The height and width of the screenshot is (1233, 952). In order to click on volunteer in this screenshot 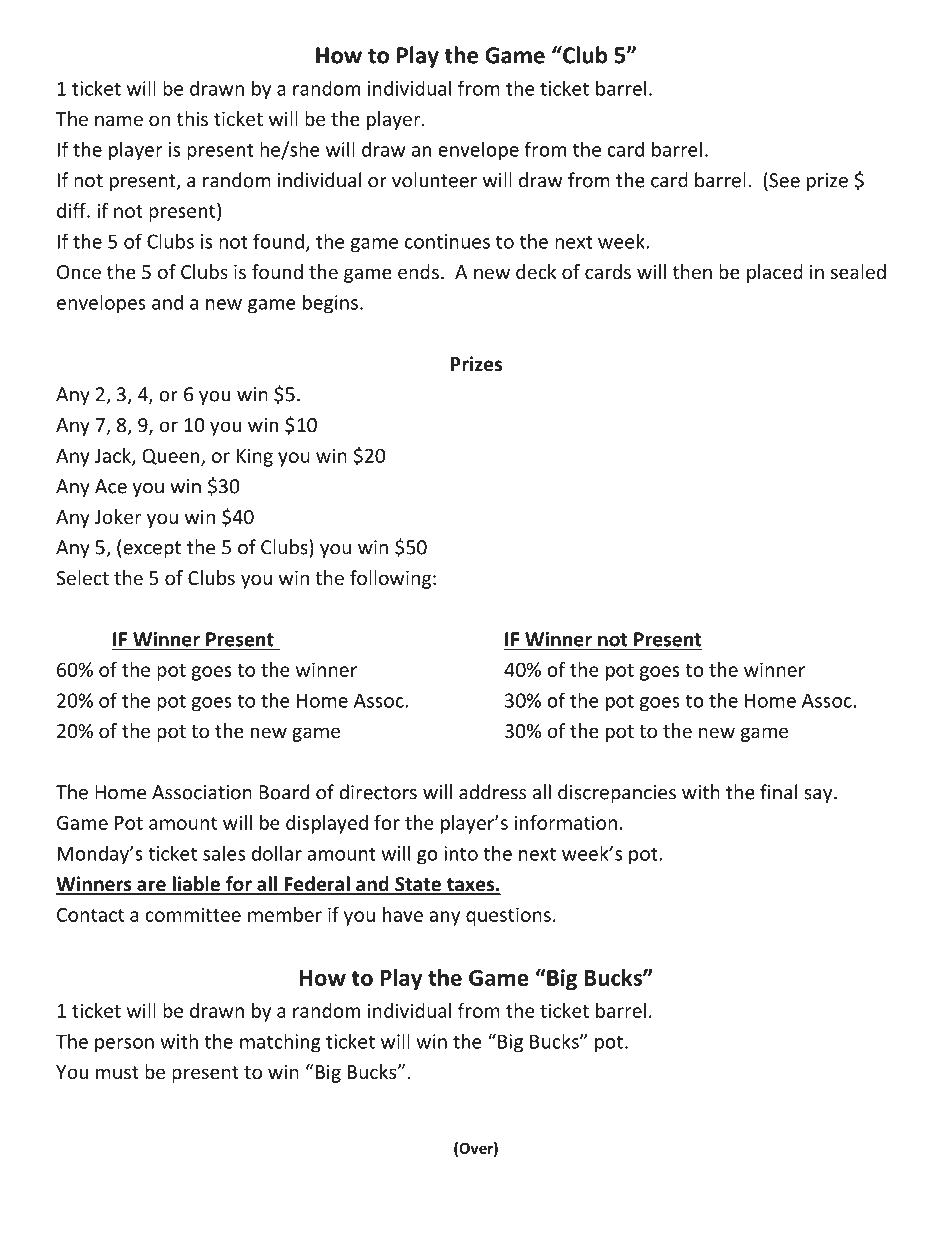, I will do `click(434, 180)`.
